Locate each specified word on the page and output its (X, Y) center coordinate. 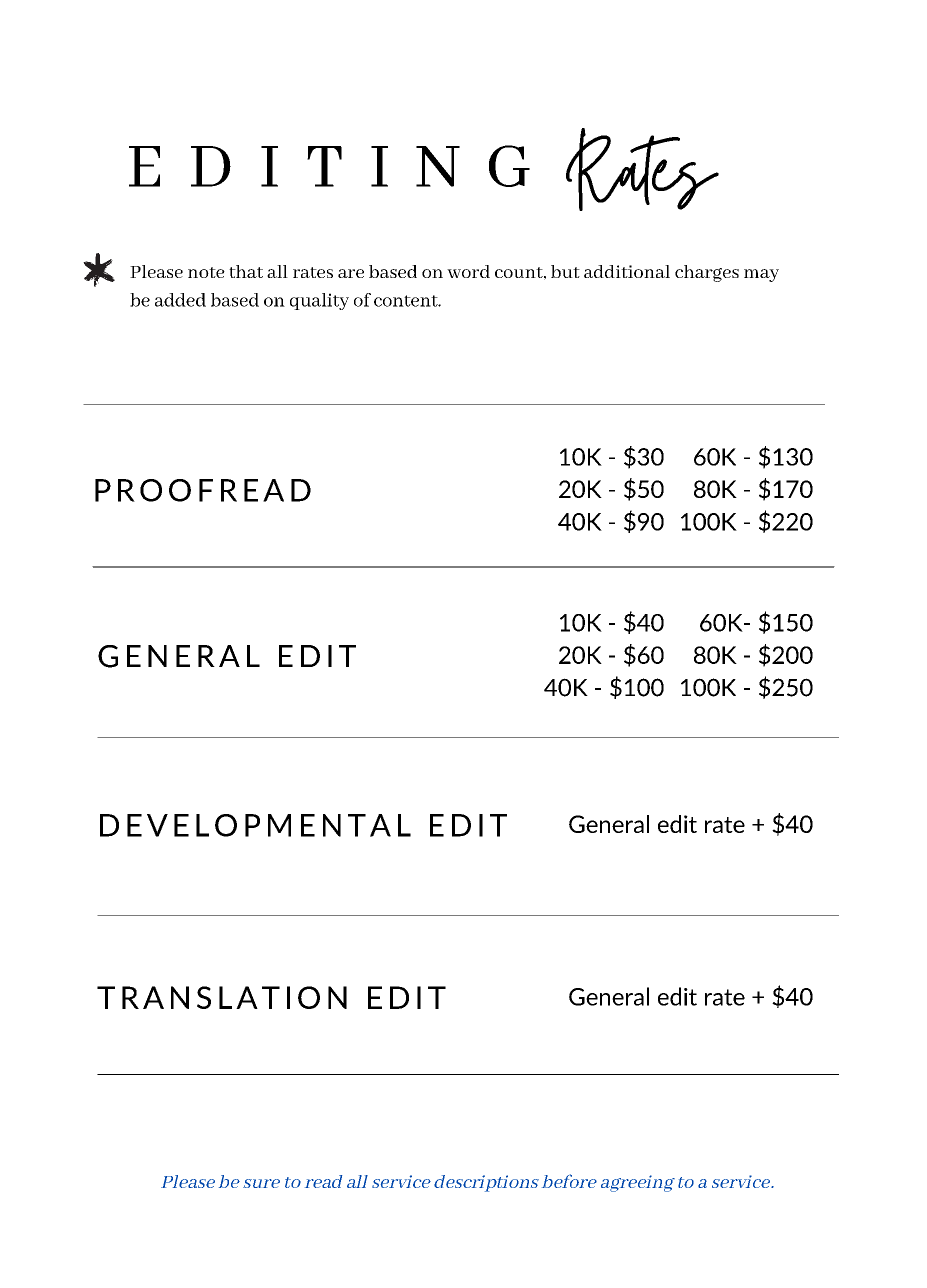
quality (319, 301)
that (246, 271)
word (468, 271)
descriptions (486, 1183)
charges (707, 273)
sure (261, 1183)
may (761, 275)
